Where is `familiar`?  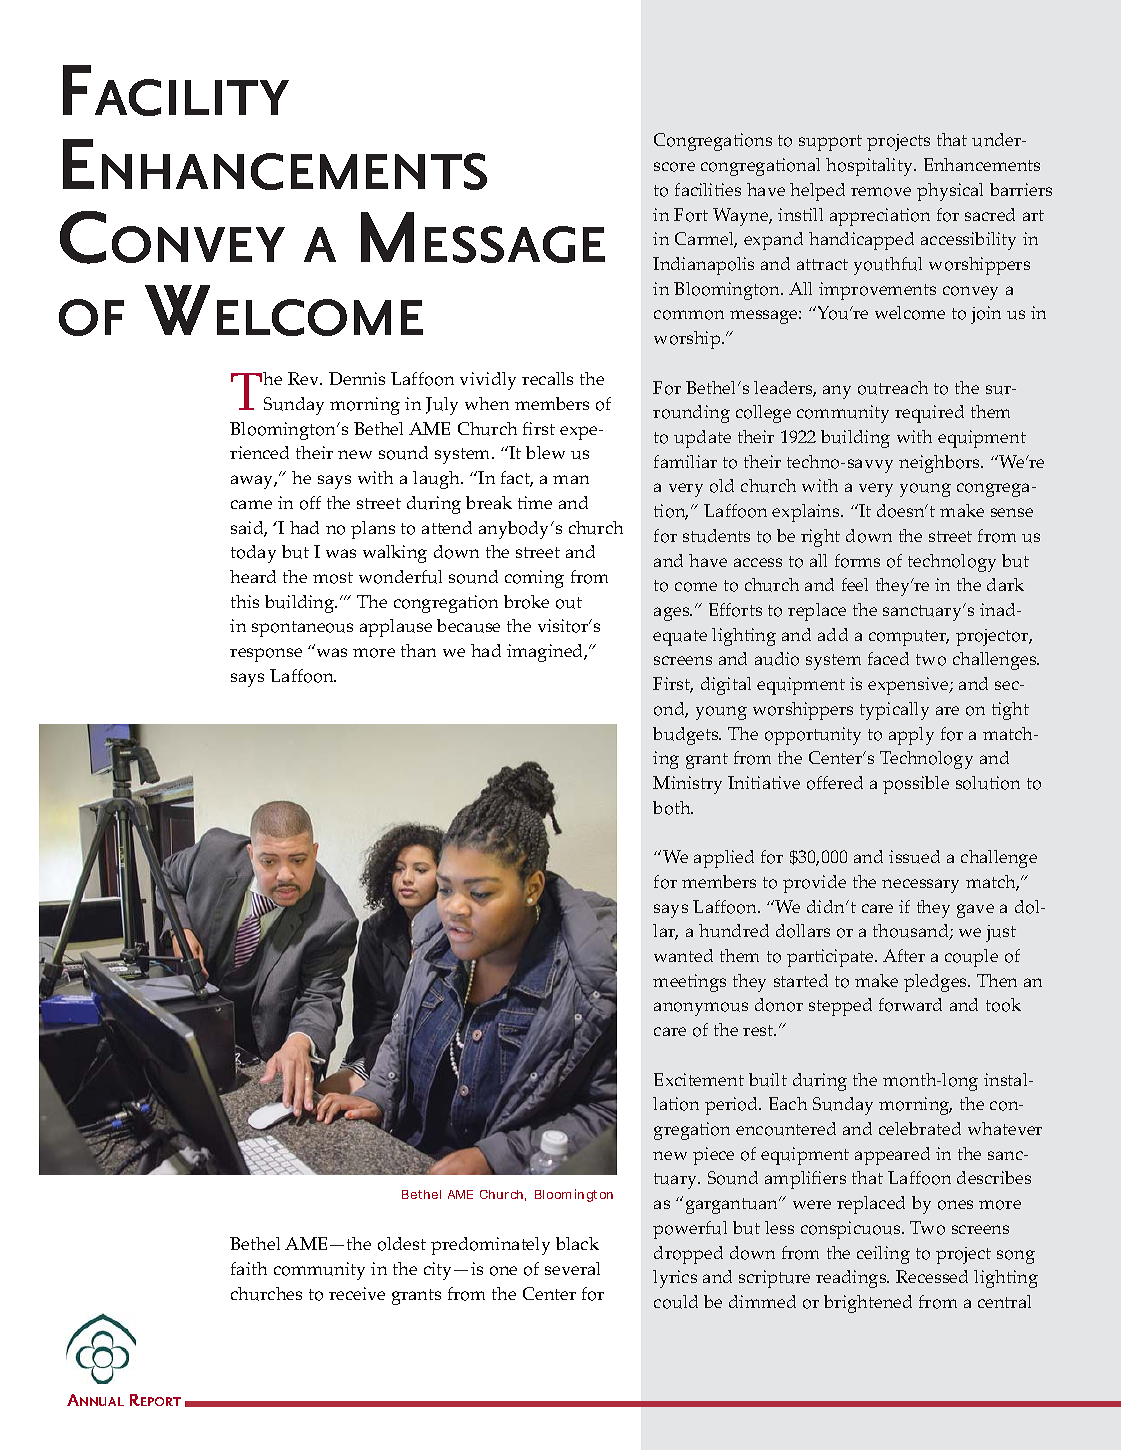 familiar is located at coordinates (685, 461).
